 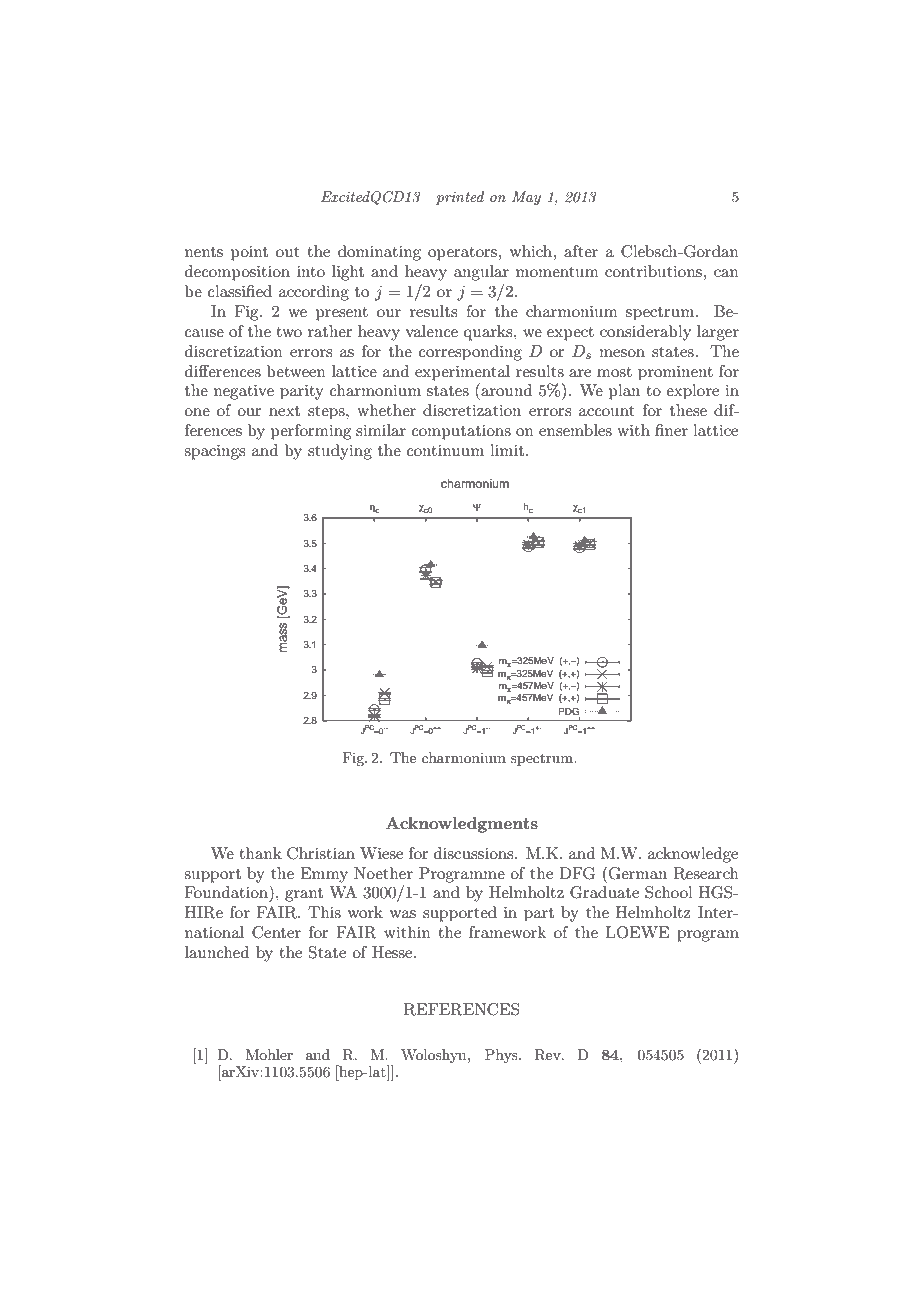 I want to click on finer, so click(x=671, y=430).
